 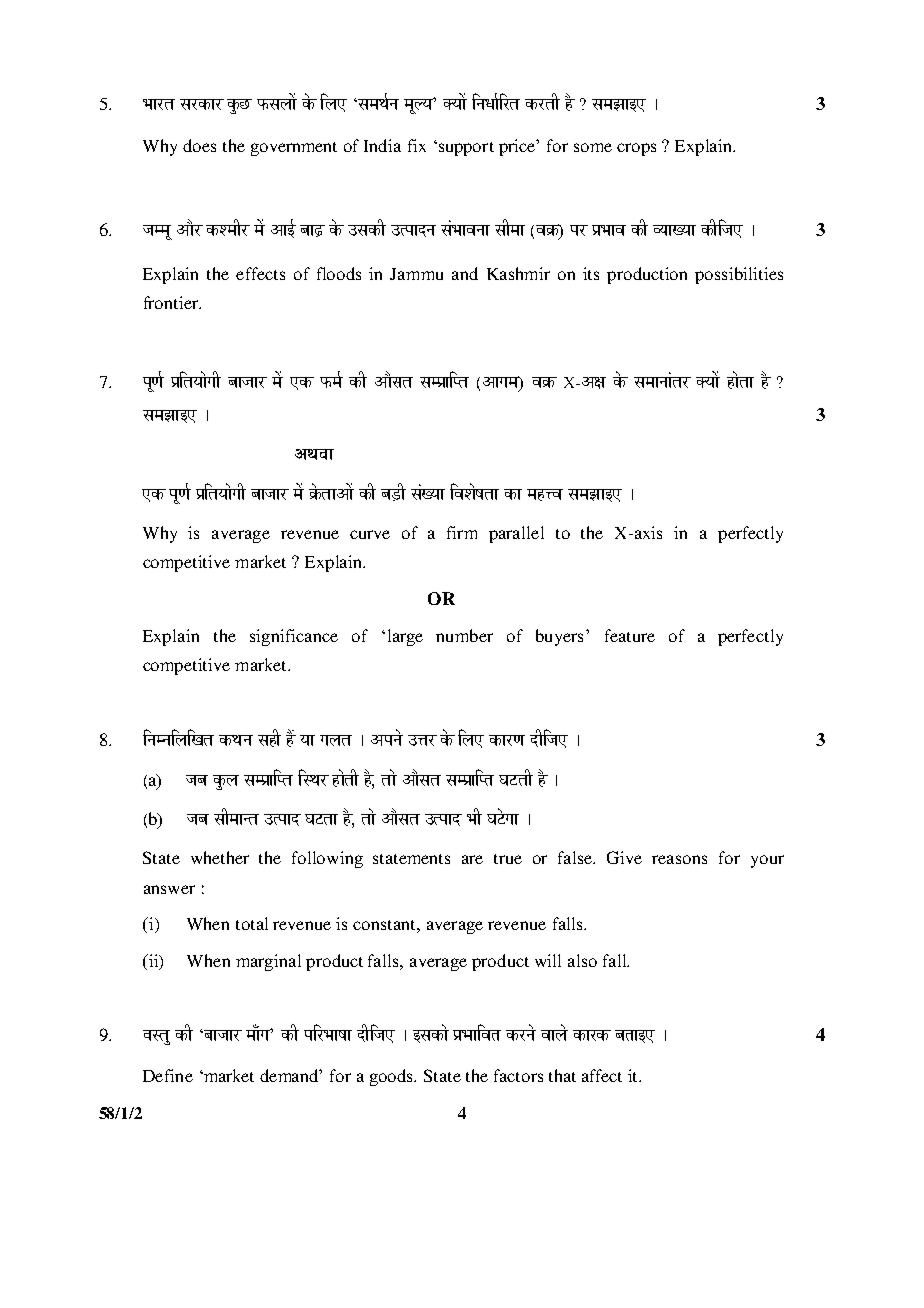 I want to click on support, so click(x=465, y=149).
